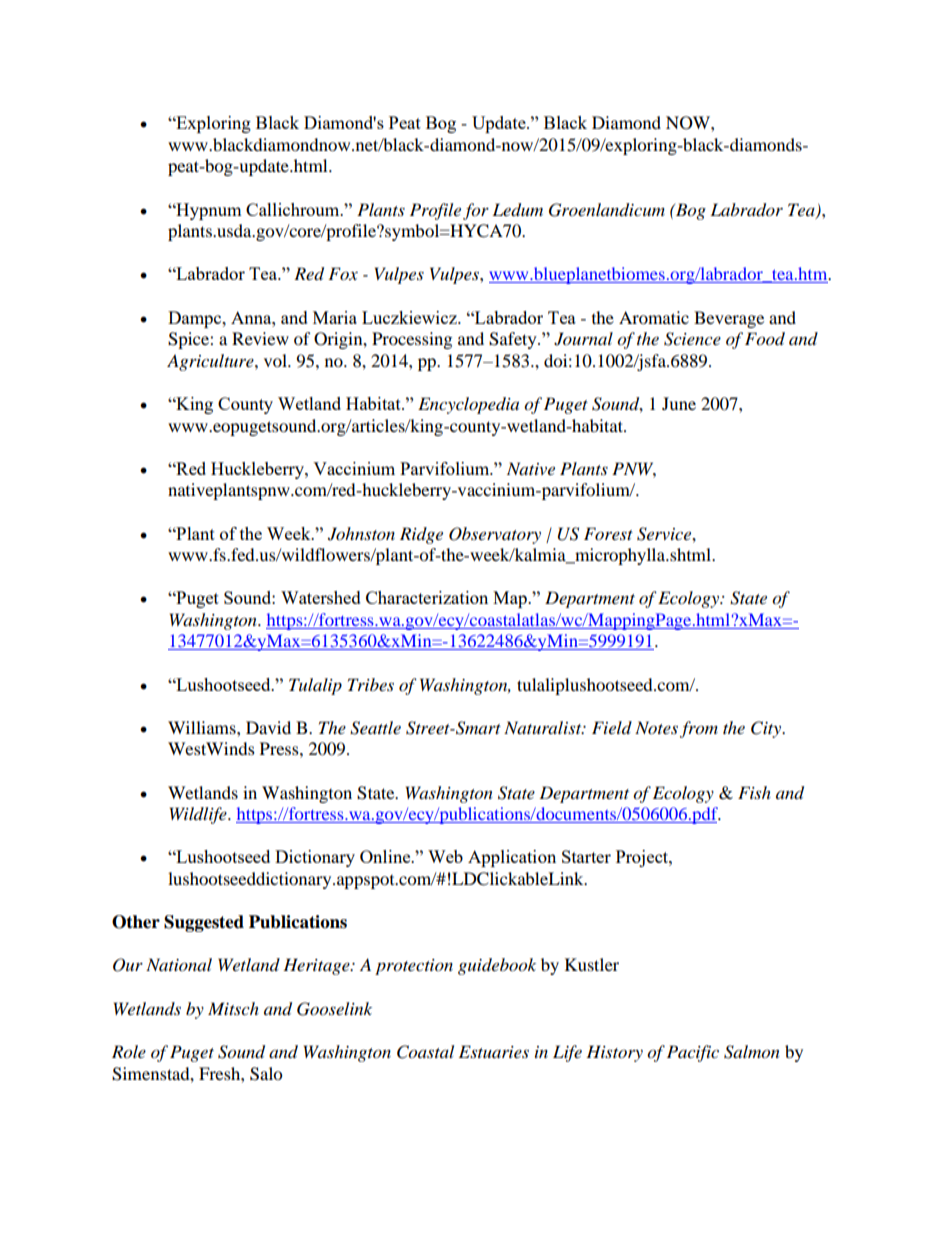 This screenshot has width=952, height=1233. What do you see at coordinates (445, 856) in the screenshot?
I see `Web` at bounding box center [445, 856].
